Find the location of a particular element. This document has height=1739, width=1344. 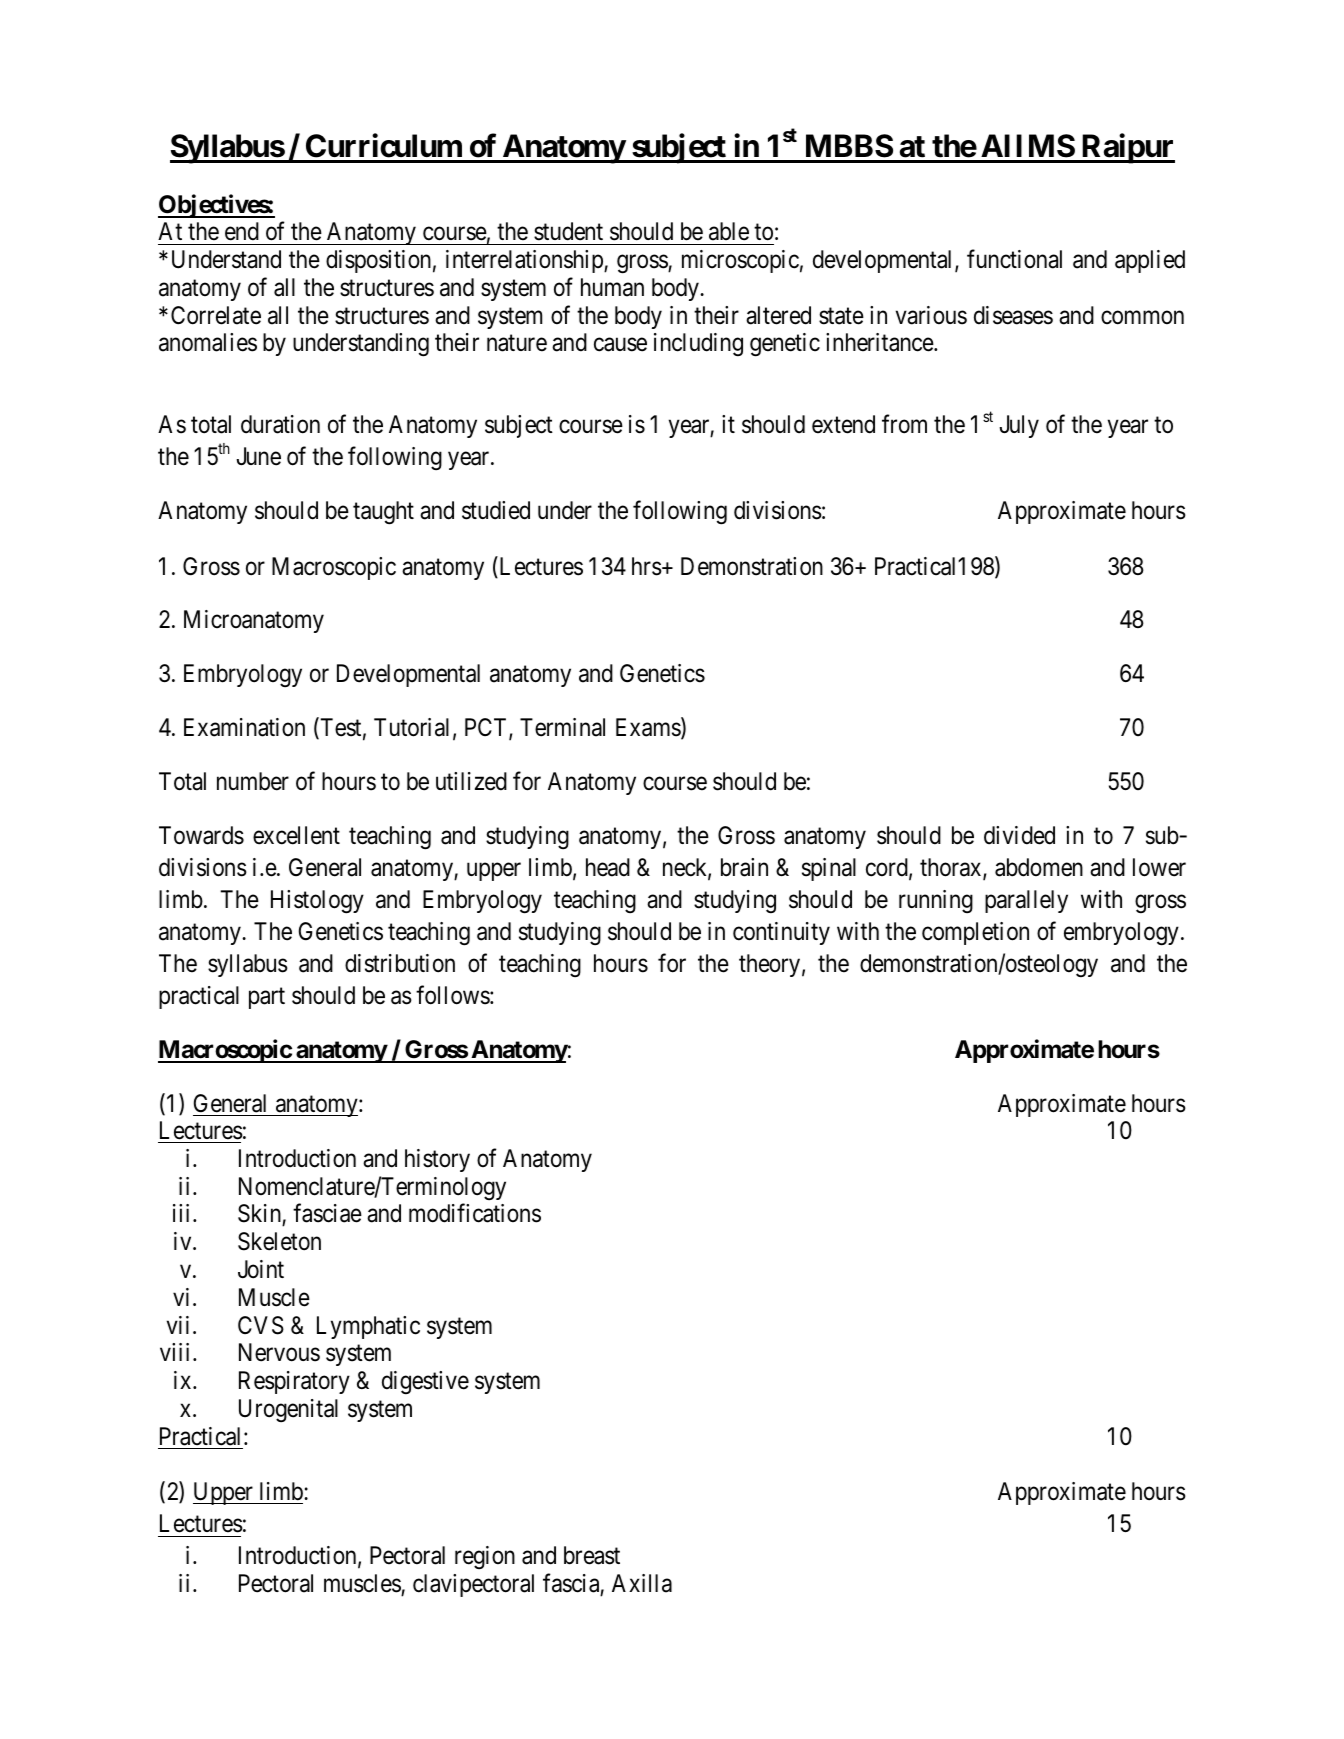

head is located at coordinates (608, 867).
